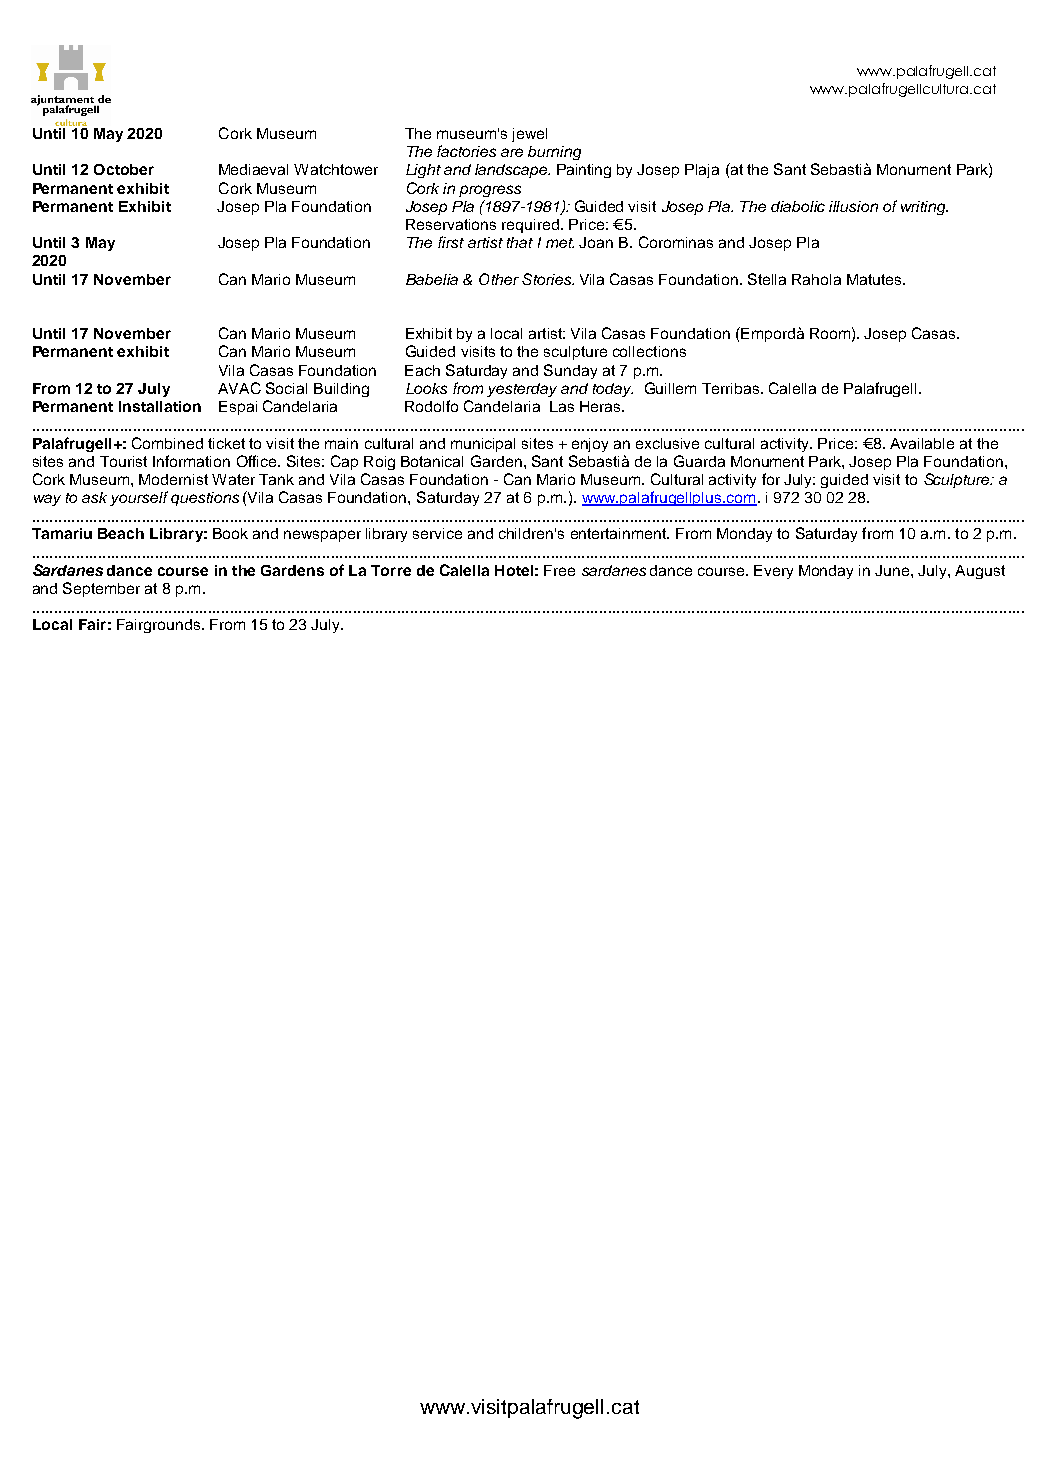 The height and width of the document is (1481, 1046). What do you see at coordinates (893, 570) in the document?
I see `June` at bounding box center [893, 570].
